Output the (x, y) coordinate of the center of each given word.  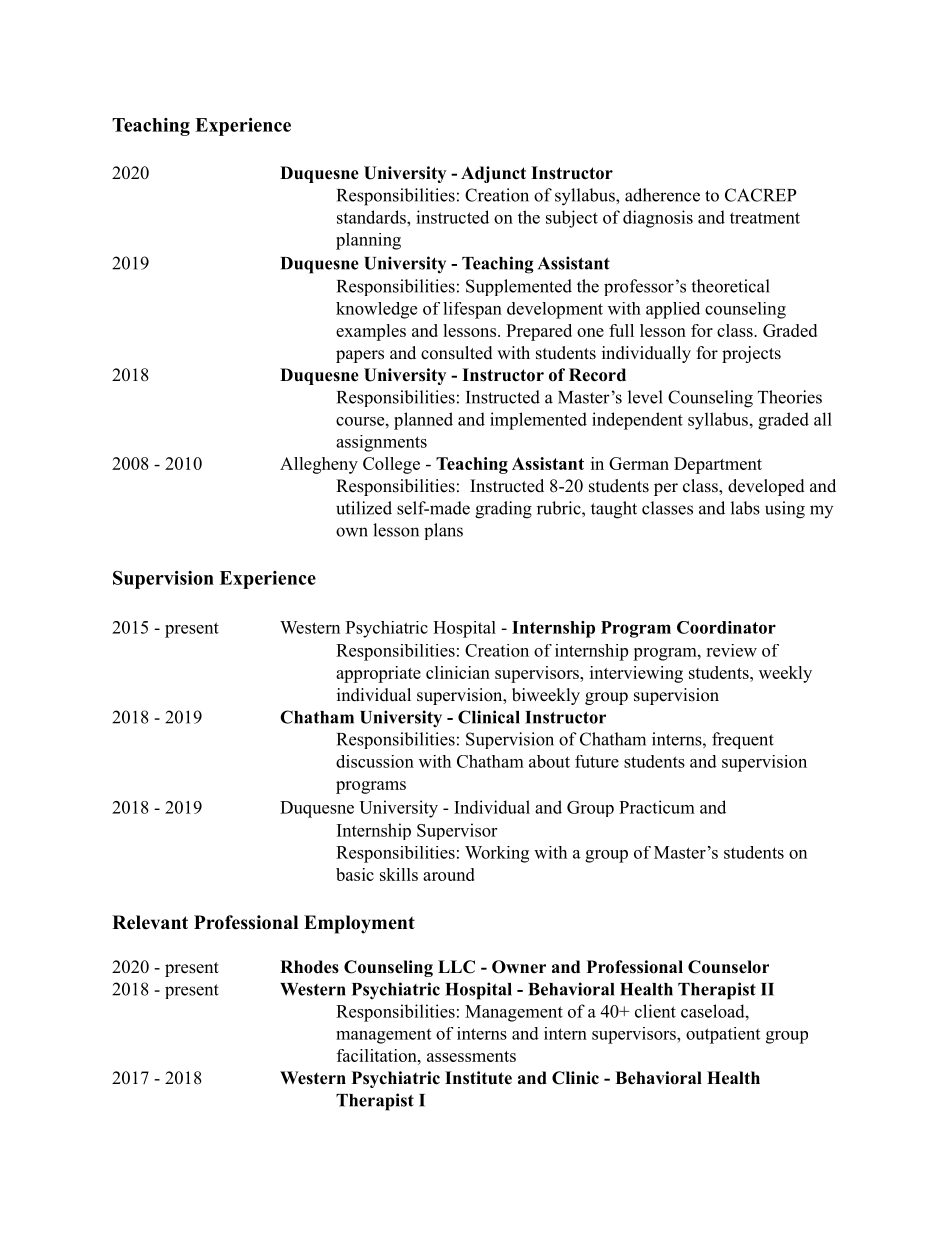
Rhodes (309, 967)
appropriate (378, 674)
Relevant (150, 922)
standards (372, 217)
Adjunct (493, 174)
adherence (662, 195)
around (449, 874)
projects (751, 354)
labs (745, 508)
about (549, 761)
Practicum (657, 807)
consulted (457, 353)
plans (443, 531)
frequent (743, 740)
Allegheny (319, 465)
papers (360, 356)
